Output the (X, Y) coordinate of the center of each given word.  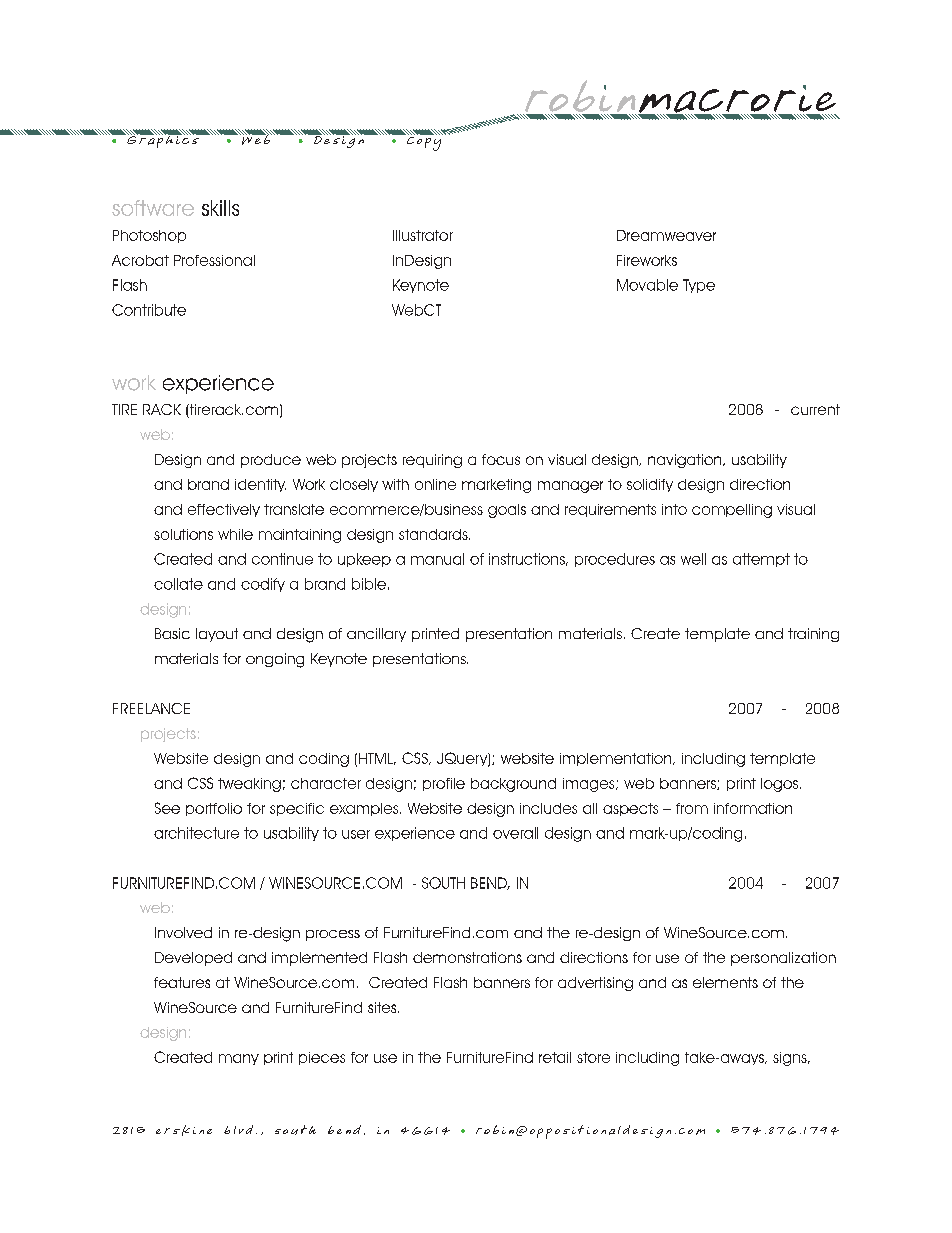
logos (781, 785)
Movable (647, 285)
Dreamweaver (666, 235)
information (753, 808)
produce (271, 461)
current (815, 409)
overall (515, 833)
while (235, 534)
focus (501, 459)
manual (437, 559)
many (239, 1059)
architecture (196, 833)
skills (220, 208)
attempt (761, 560)
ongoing (275, 660)
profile (444, 784)
